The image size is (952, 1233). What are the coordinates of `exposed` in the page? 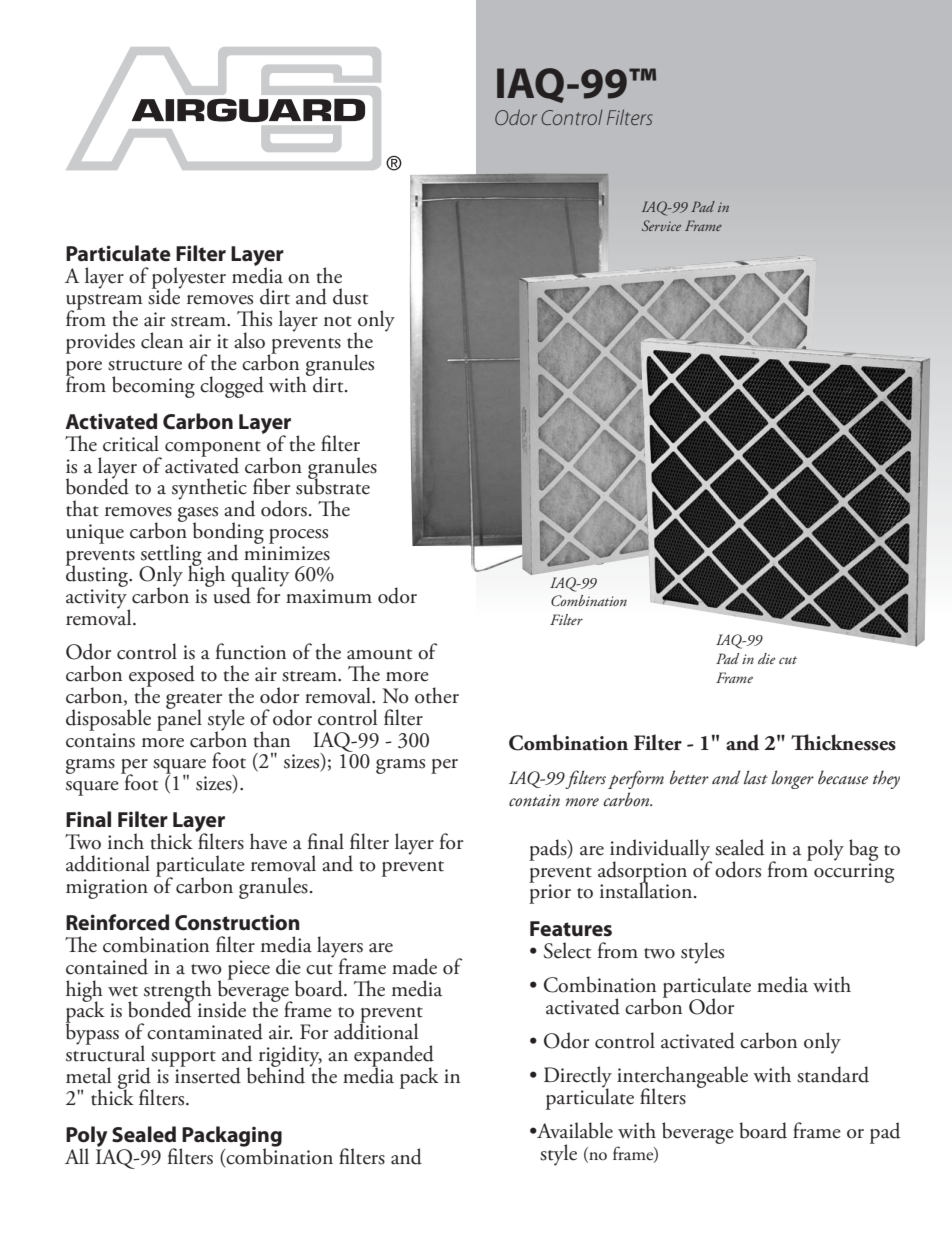 It's located at (162, 677).
